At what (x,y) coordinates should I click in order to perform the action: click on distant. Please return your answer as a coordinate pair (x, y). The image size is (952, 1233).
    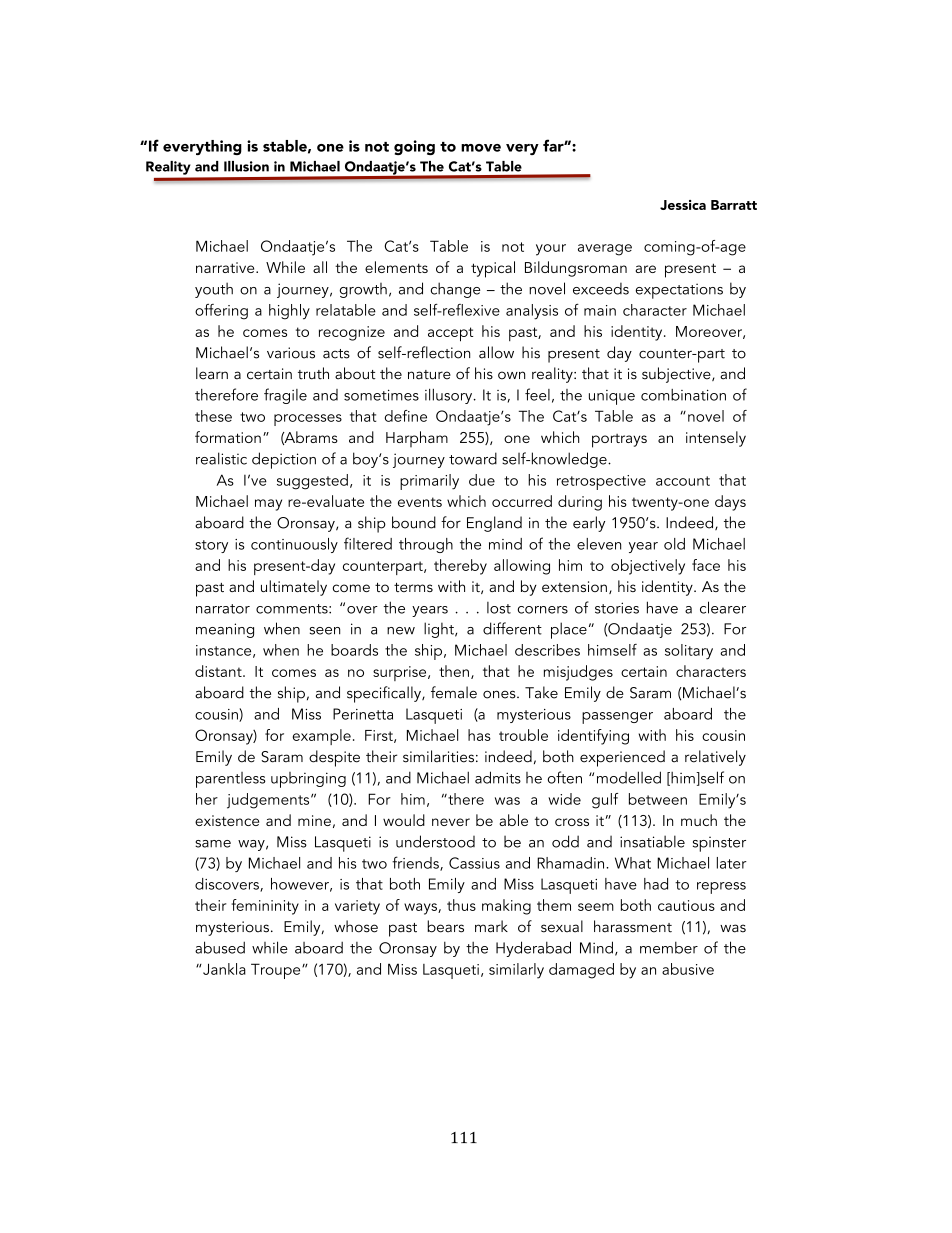
    Looking at the image, I should click on (219, 671).
